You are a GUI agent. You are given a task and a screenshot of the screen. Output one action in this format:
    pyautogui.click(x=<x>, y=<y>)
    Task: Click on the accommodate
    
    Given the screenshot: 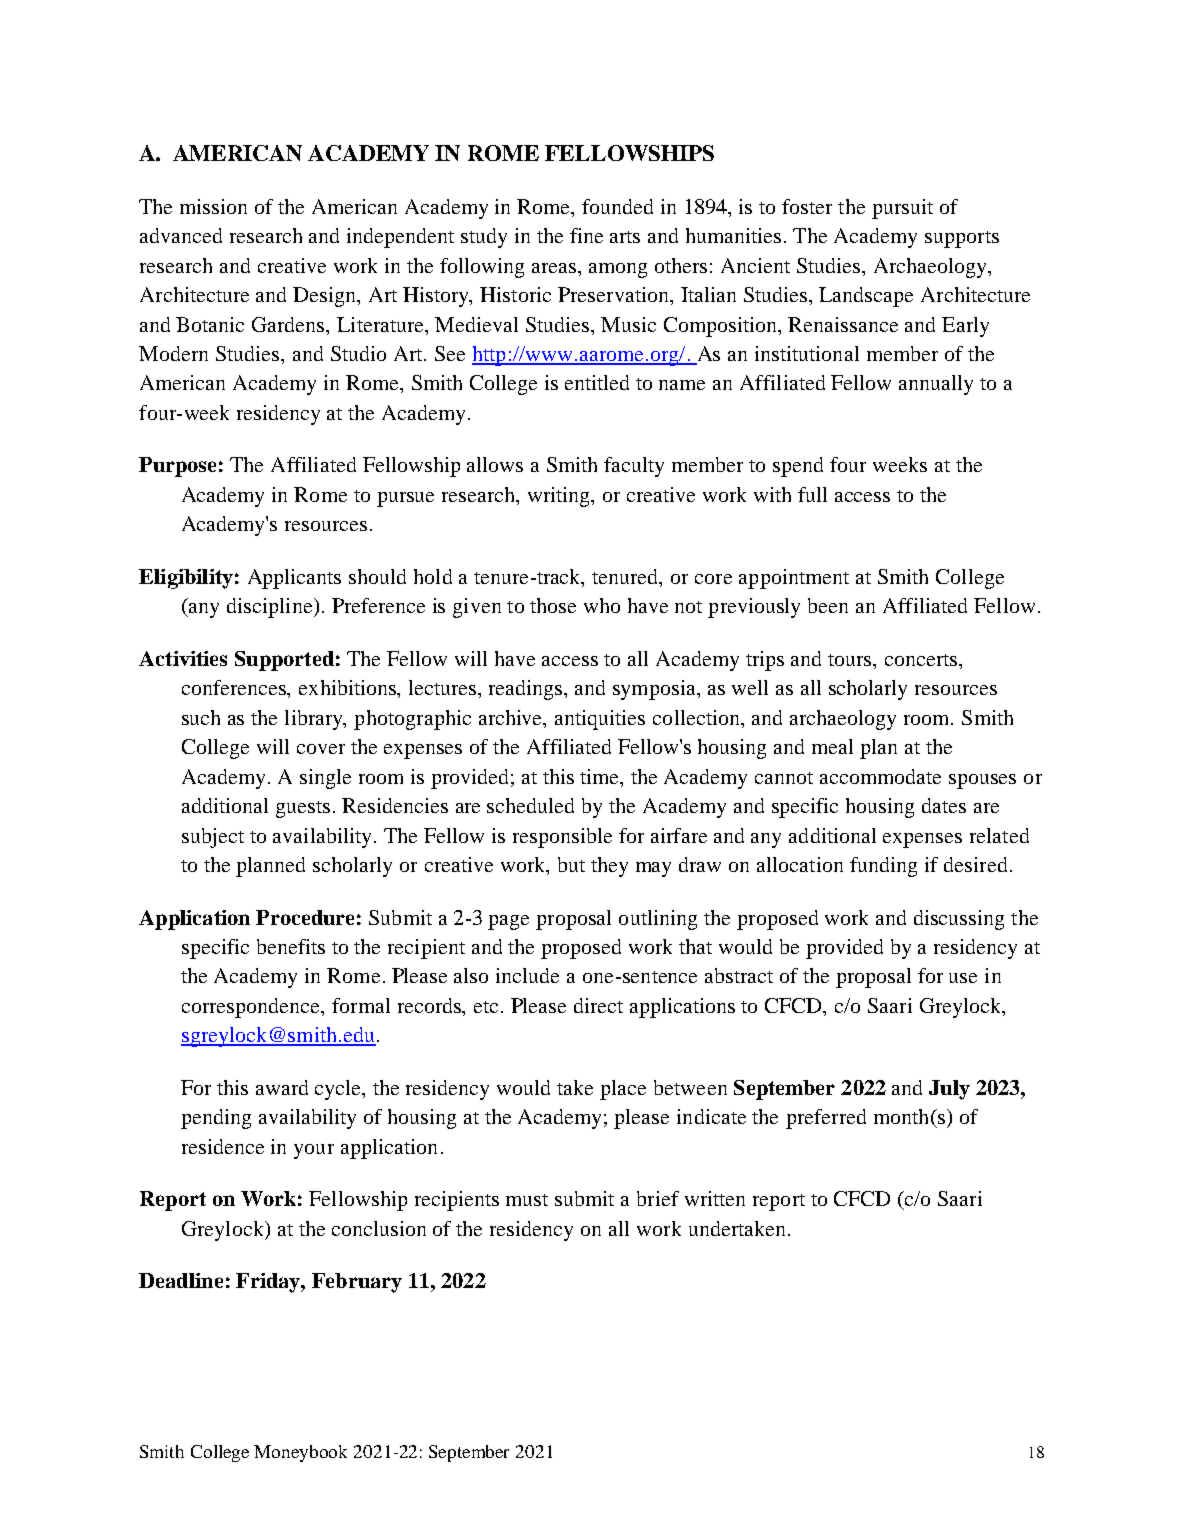 What is the action you would take?
    pyautogui.click(x=880, y=776)
